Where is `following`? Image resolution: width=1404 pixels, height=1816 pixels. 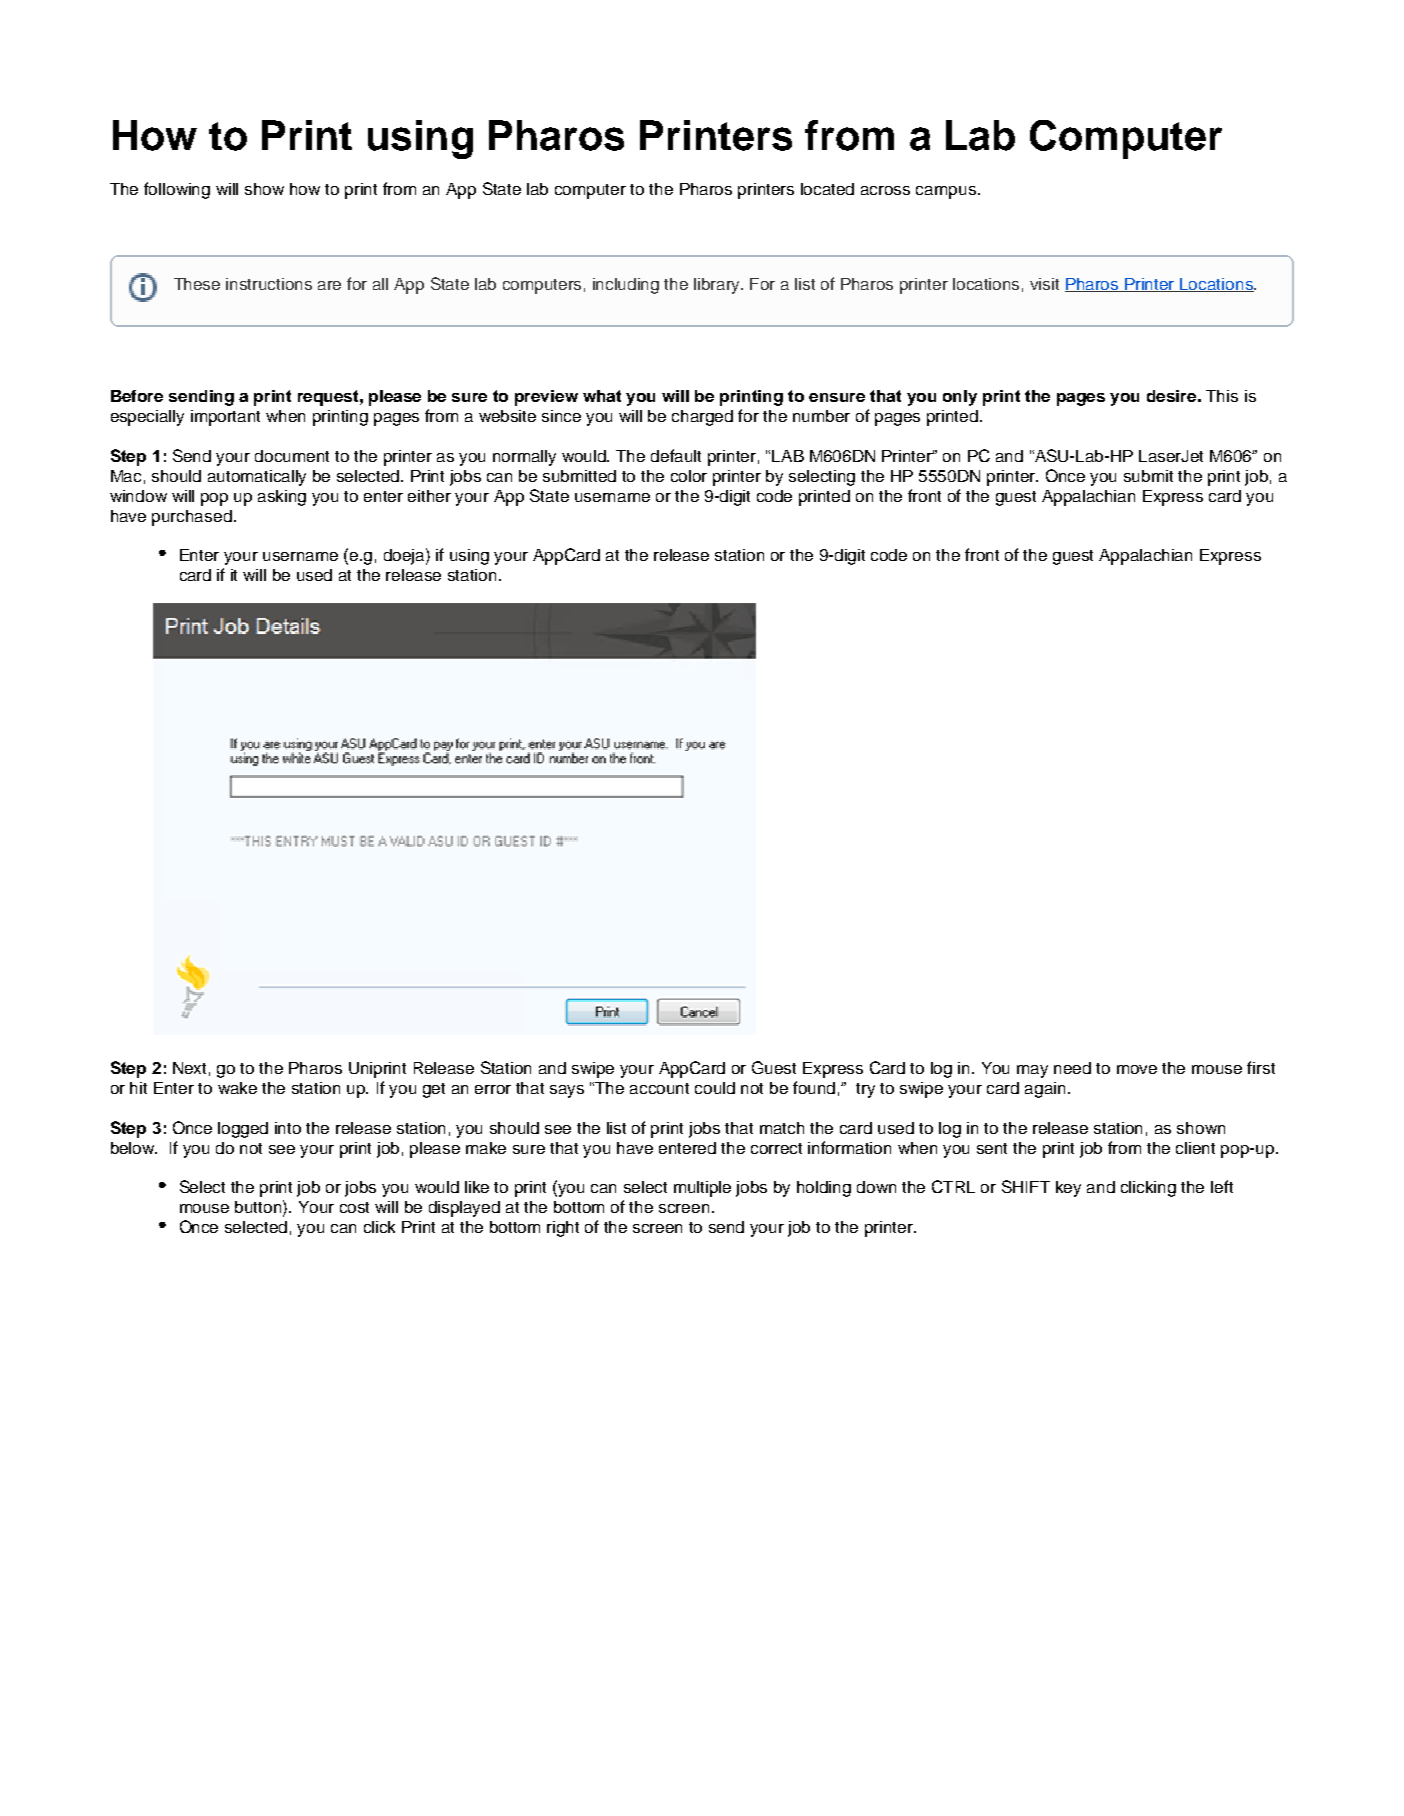
following is located at coordinates (177, 190).
